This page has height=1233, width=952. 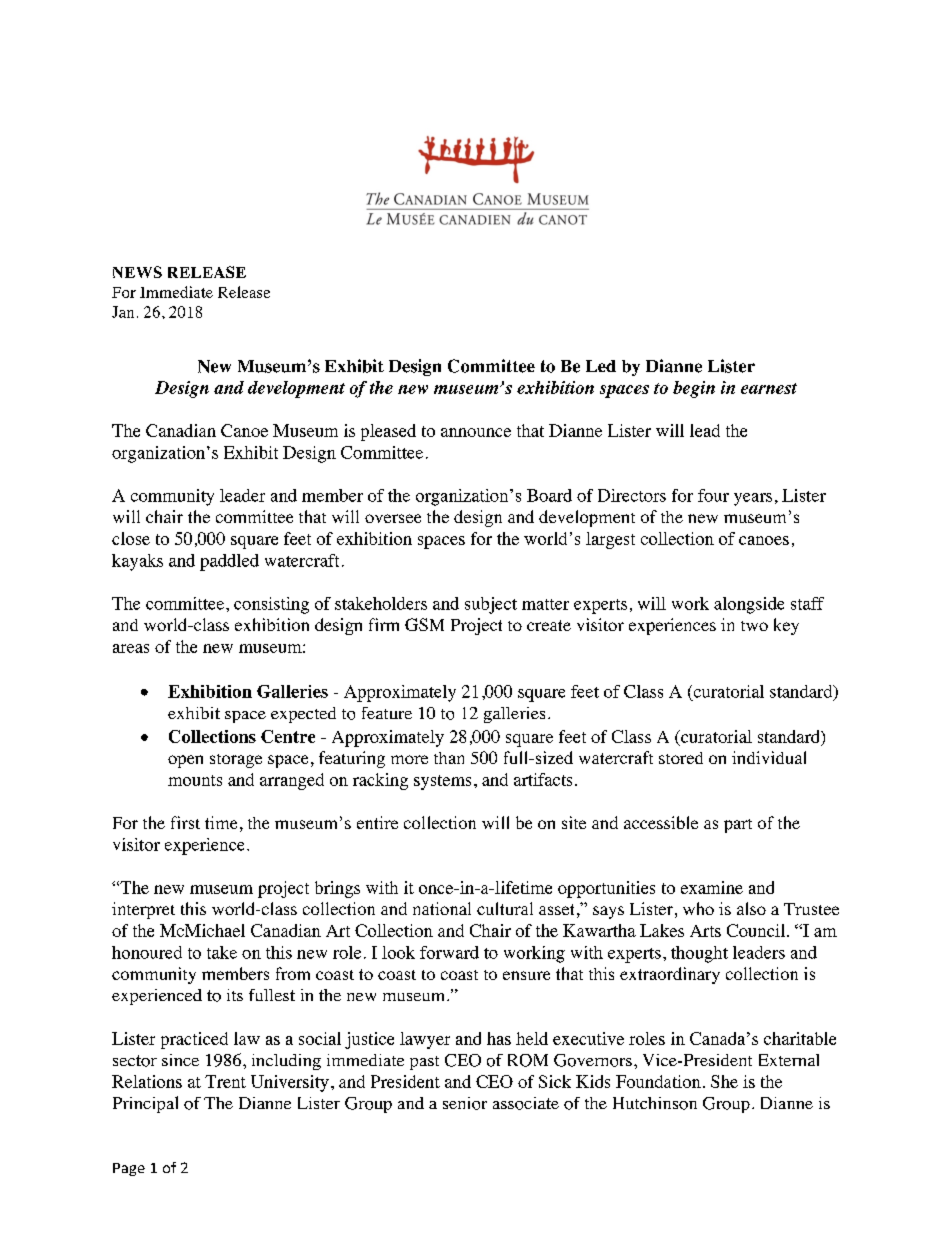 What do you see at coordinates (442, 908) in the page?
I see `national` at bounding box center [442, 908].
